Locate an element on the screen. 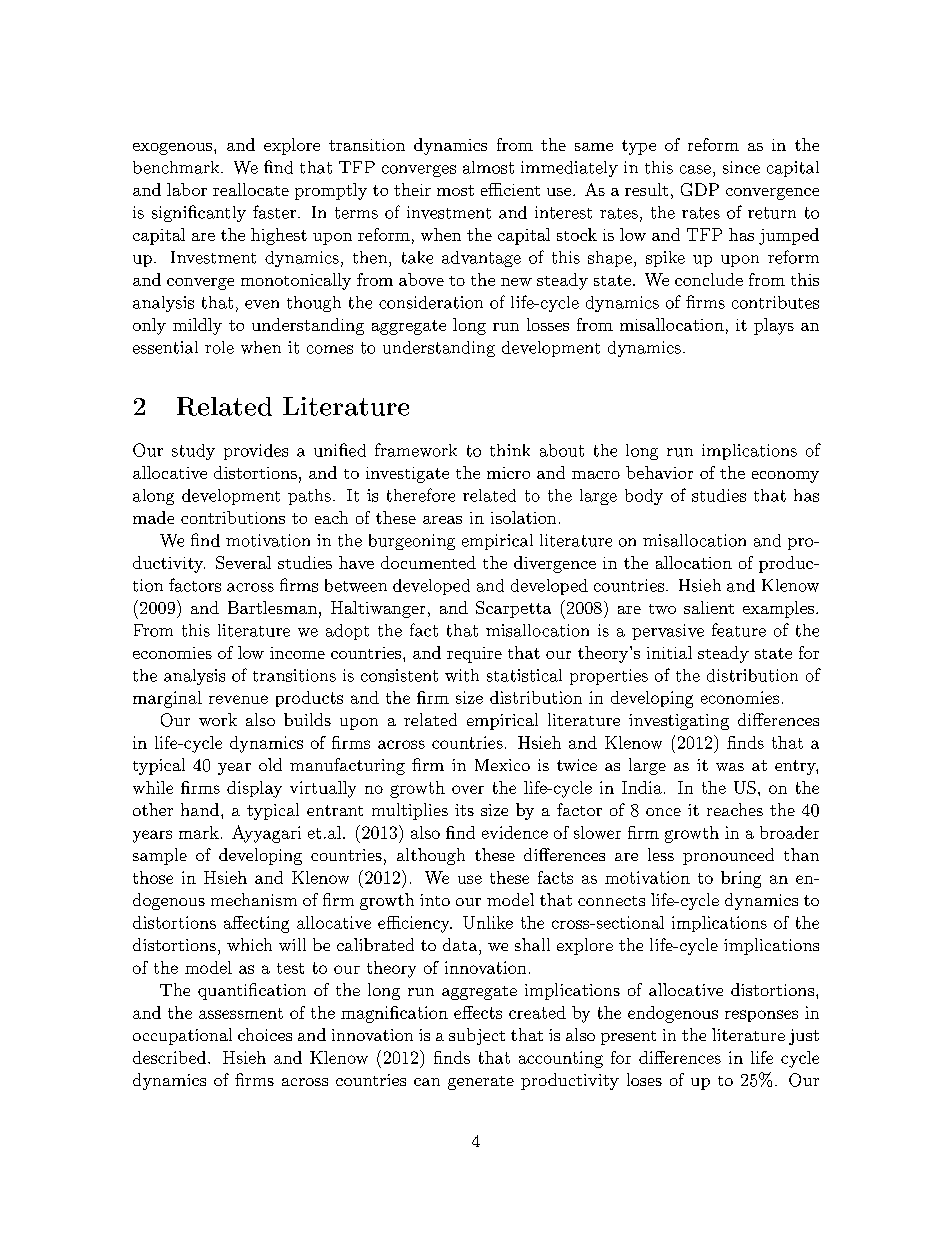  income is located at coordinates (297, 653).
